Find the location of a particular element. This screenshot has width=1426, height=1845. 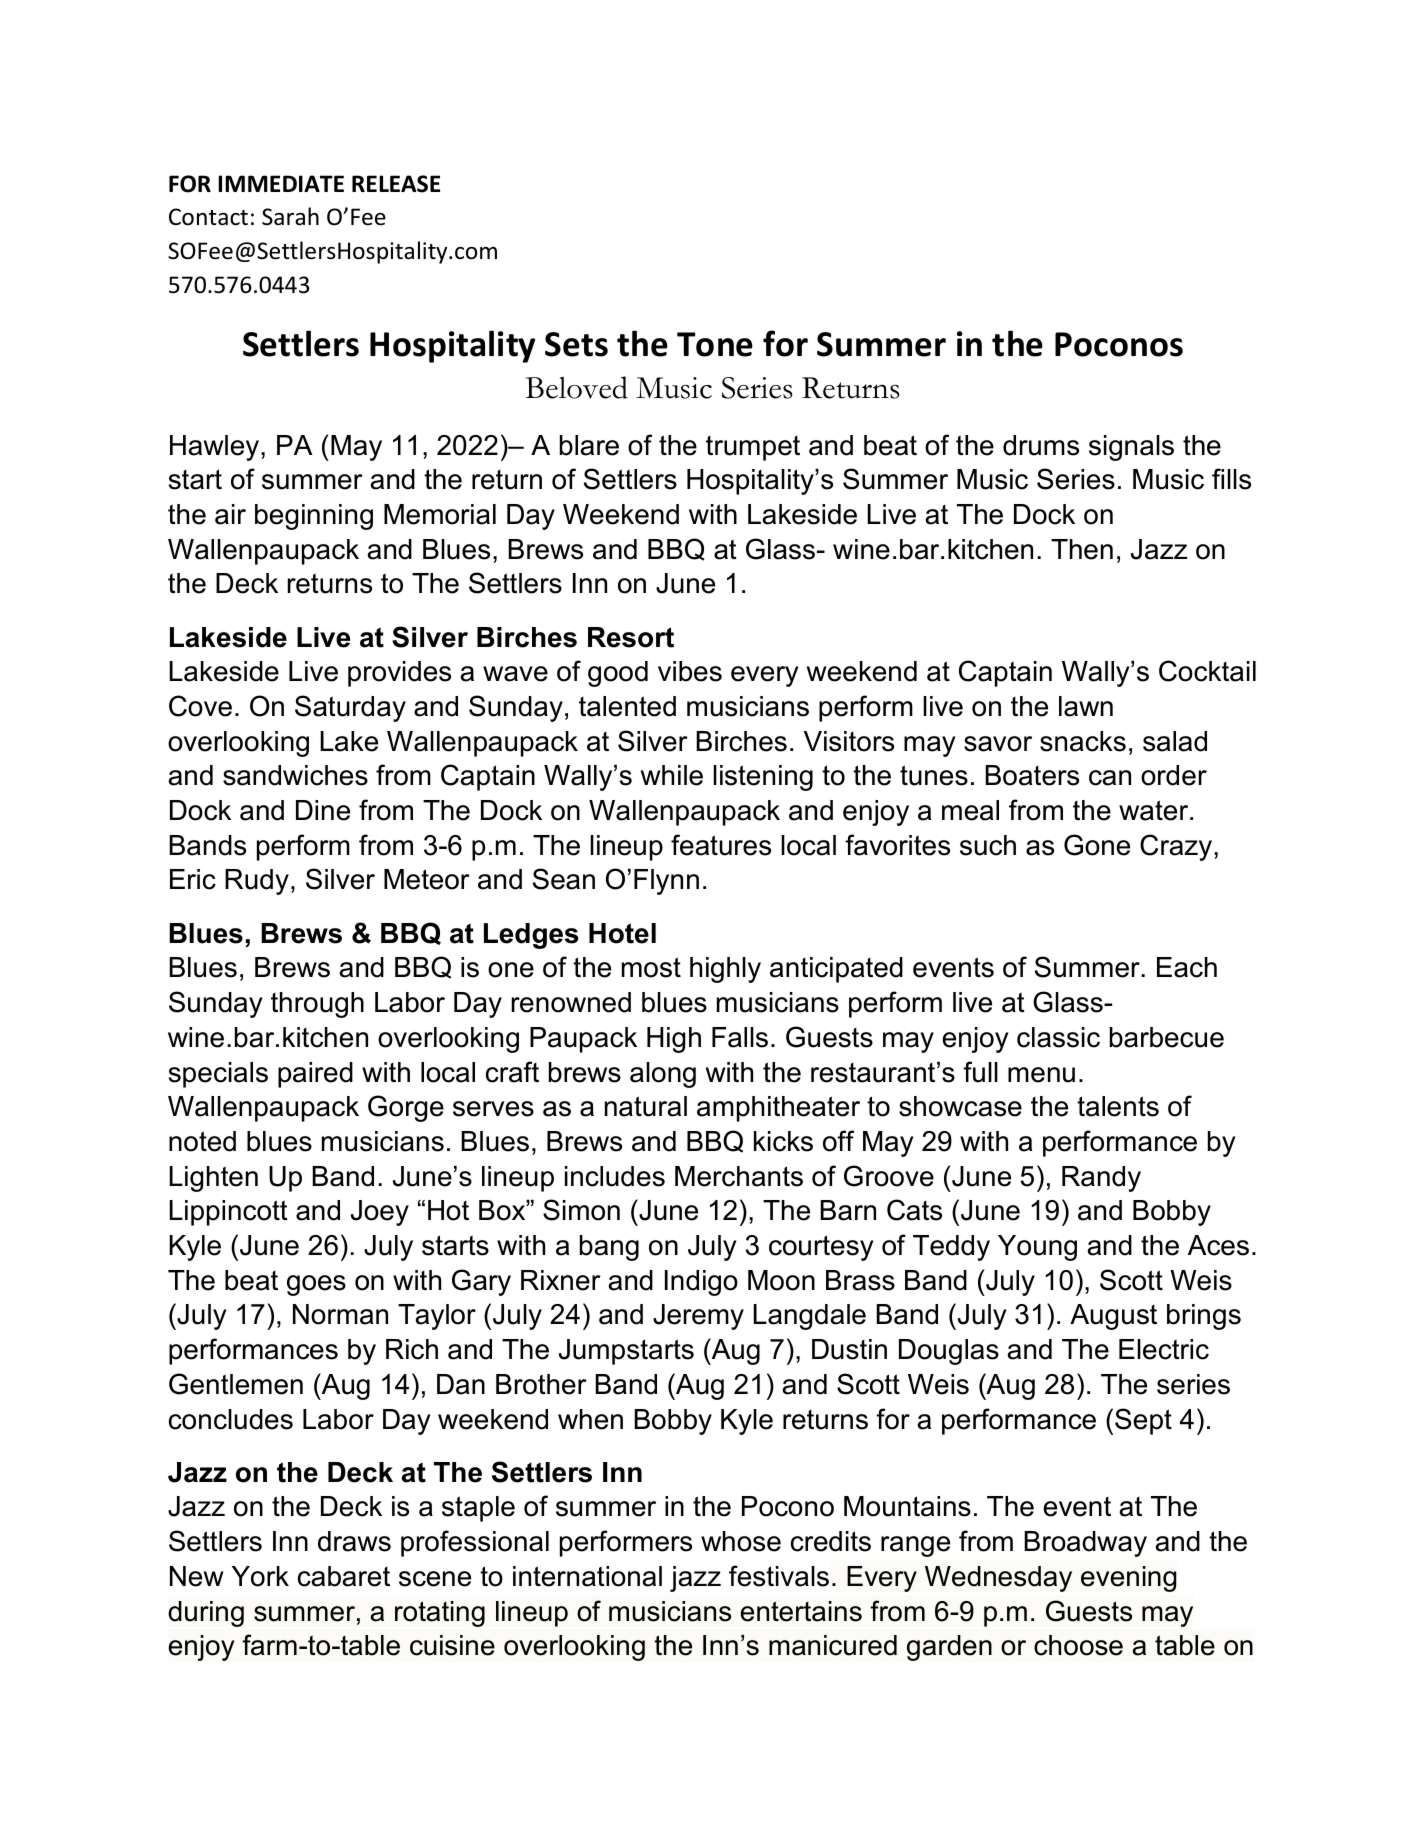

paired is located at coordinates (315, 1075).
